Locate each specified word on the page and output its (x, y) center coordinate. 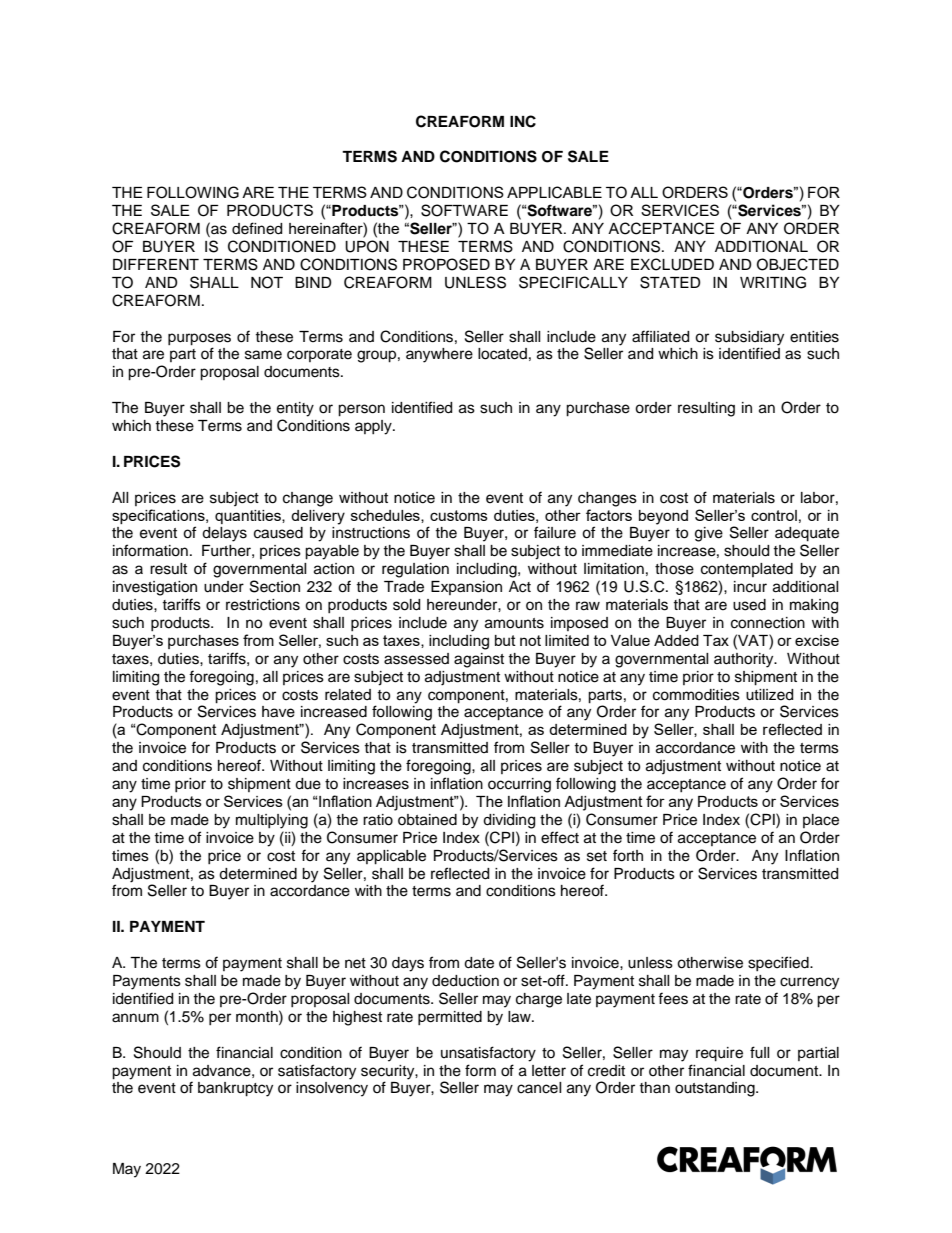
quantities (249, 517)
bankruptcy (235, 1089)
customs (459, 515)
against (479, 660)
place (821, 821)
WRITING (773, 282)
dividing (509, 821)
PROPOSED (446, 264)
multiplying (272, 821)
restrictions (263, 605)
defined (257, 228)
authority (745, 660)
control (774, 515)
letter (549, 1071)
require (719, 1054)
